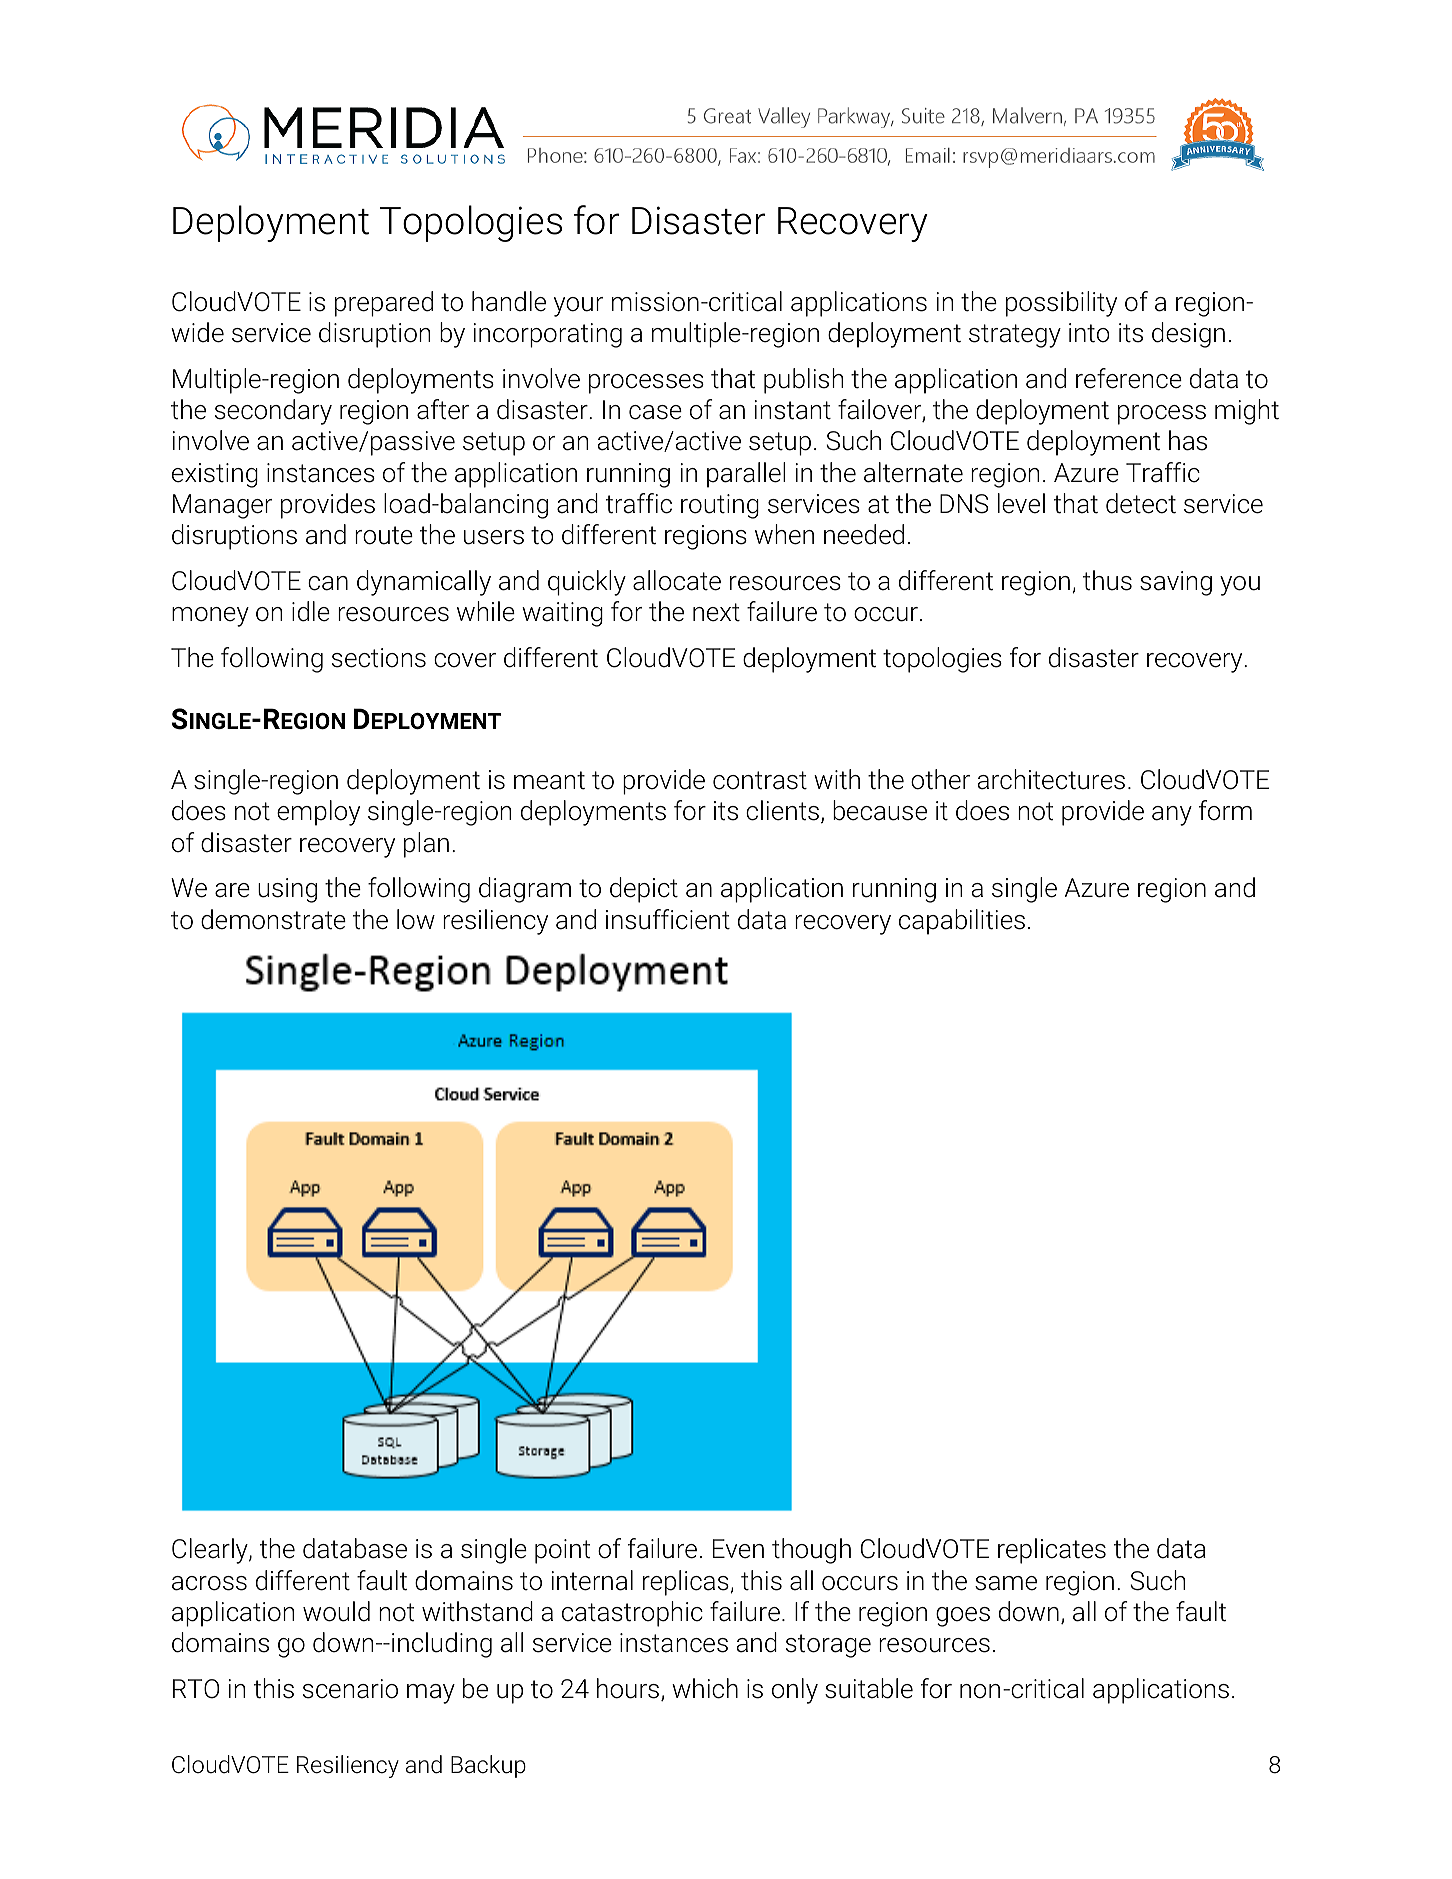  What do you see at coordinates (384, 304) in the screenshot?
I see `prepared` at bounding box center [384, 304].
